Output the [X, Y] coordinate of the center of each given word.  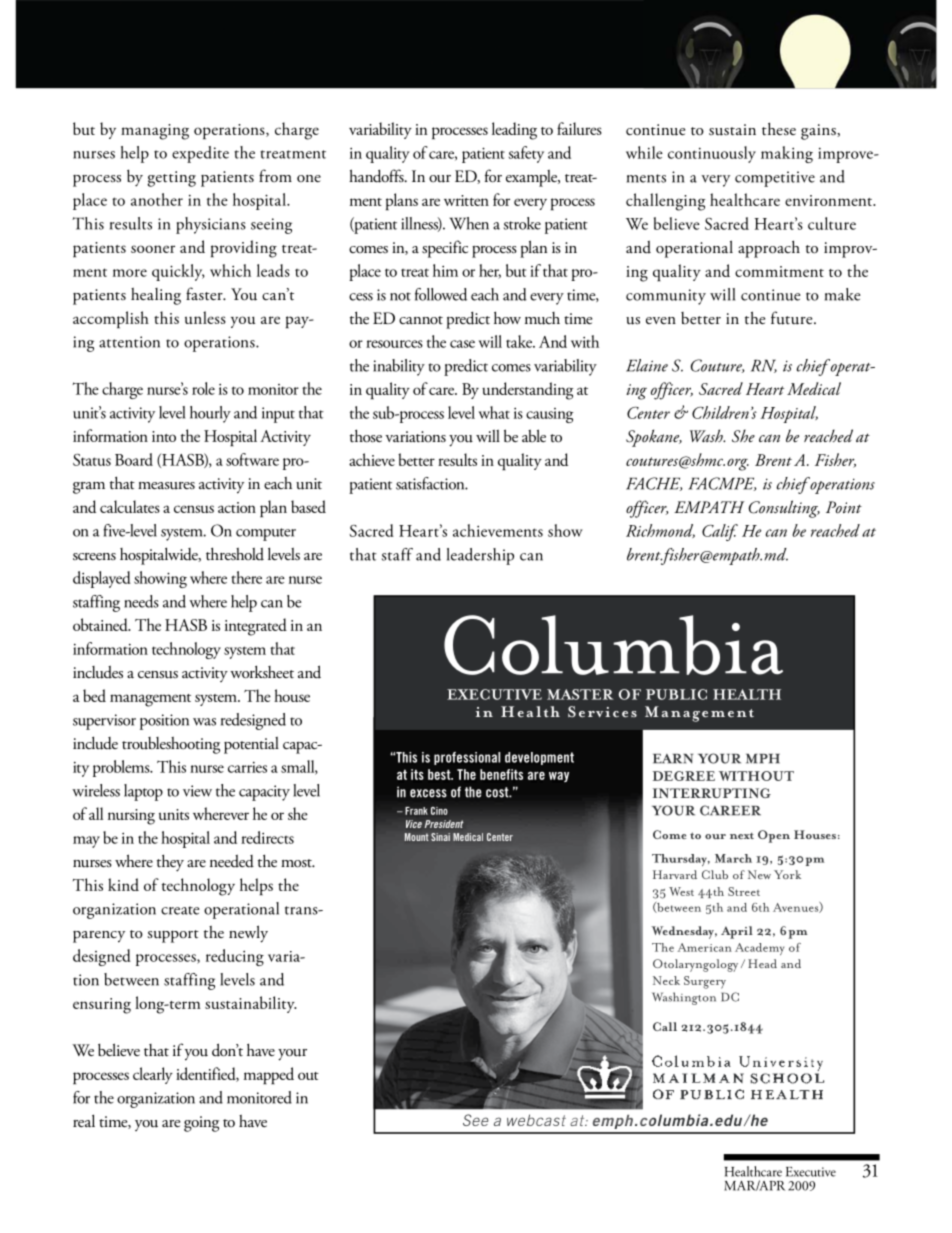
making [787, 154]
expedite [200, 154]
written [466, 200]
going [201, 1124]
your [292, 1055]
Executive [811, 1172]
